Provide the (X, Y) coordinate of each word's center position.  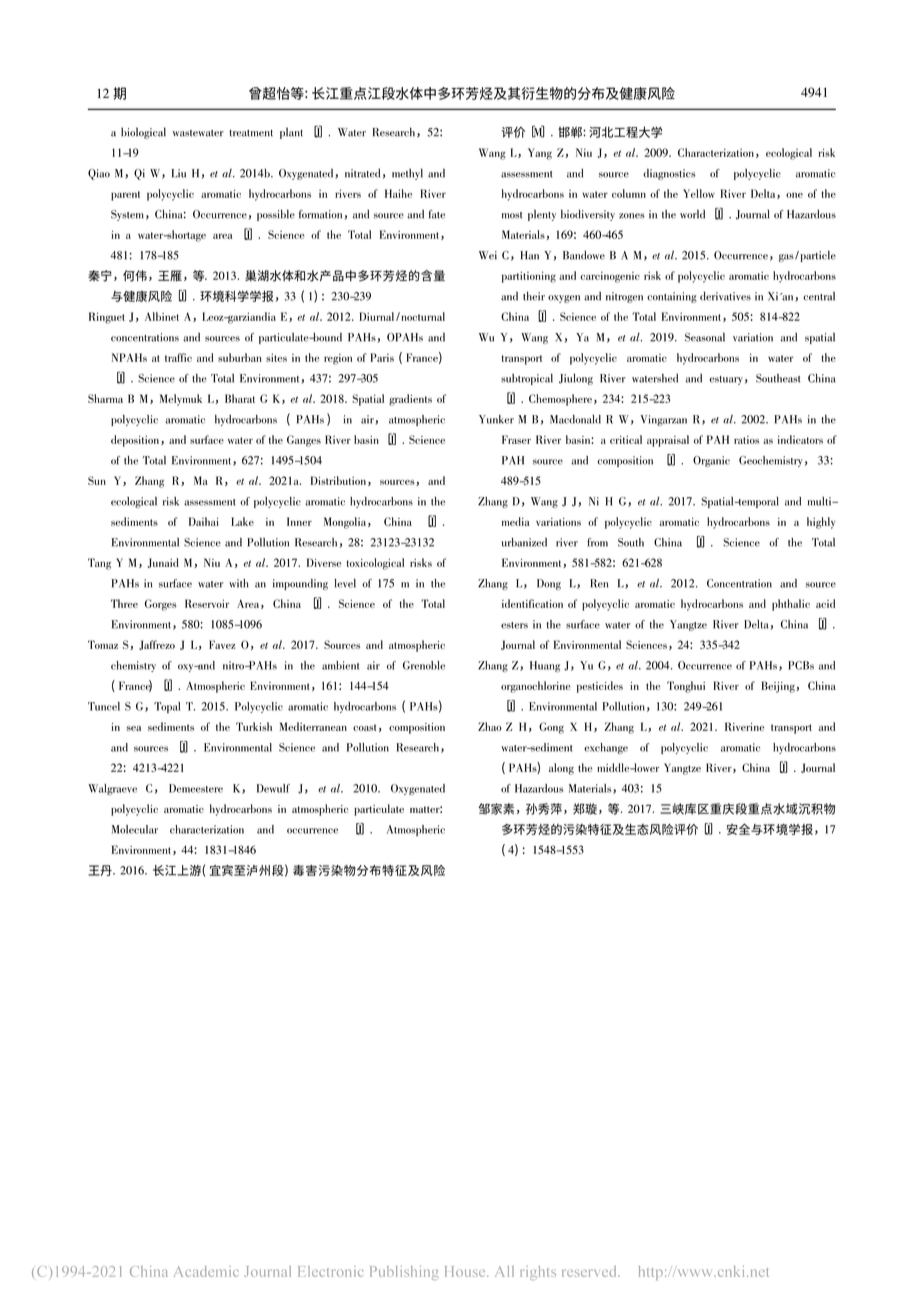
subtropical (527, 379)
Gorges (161, 605)
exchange (606, 748)
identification (532, 603)
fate (437, 214)
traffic (178, 357)
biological (143, 133)
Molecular (135, 829)
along (561, 769)
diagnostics (669, 174)
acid (825, 603)
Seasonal (705, 337)
